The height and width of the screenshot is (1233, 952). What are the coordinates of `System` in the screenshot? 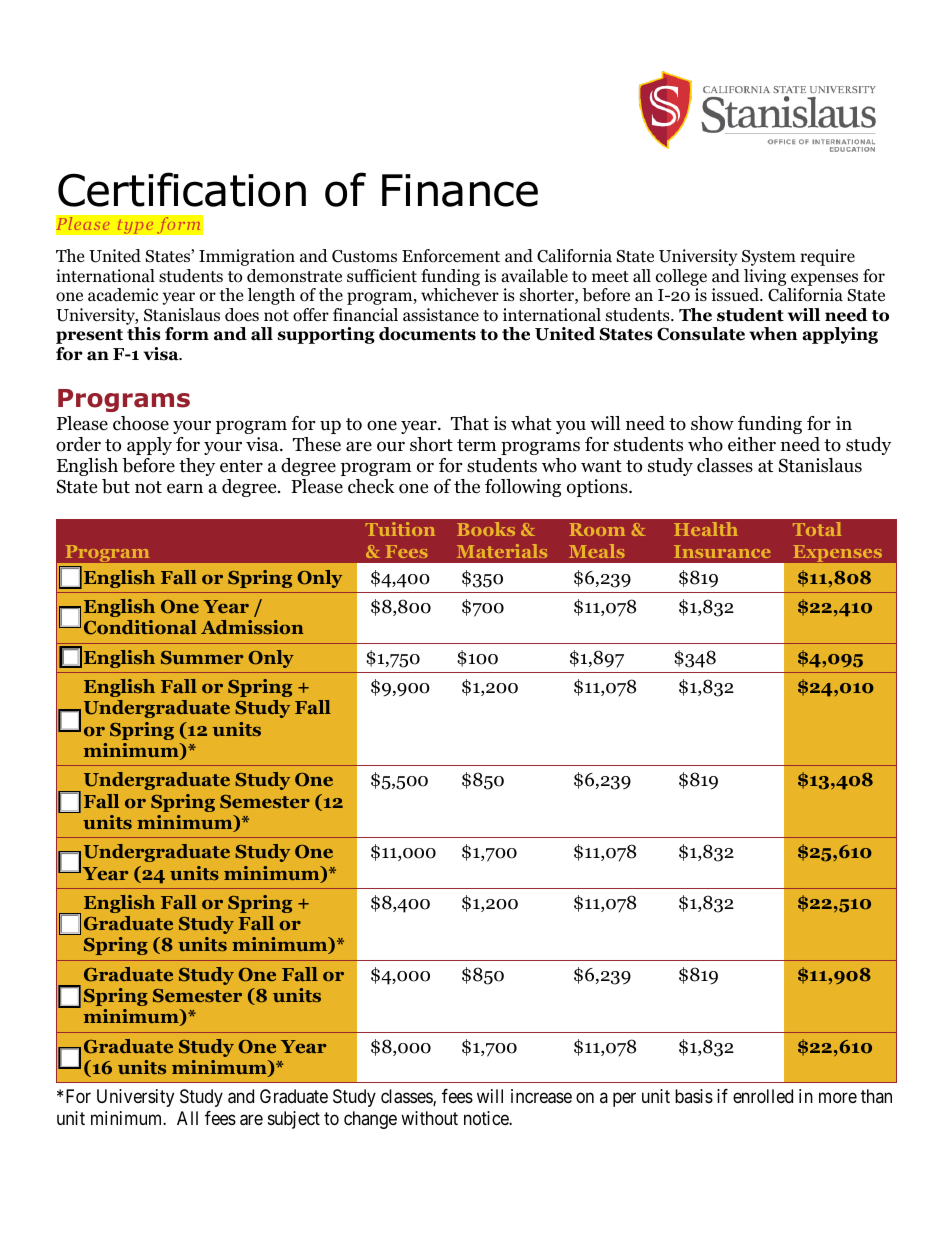 It's located at (769, 258).
